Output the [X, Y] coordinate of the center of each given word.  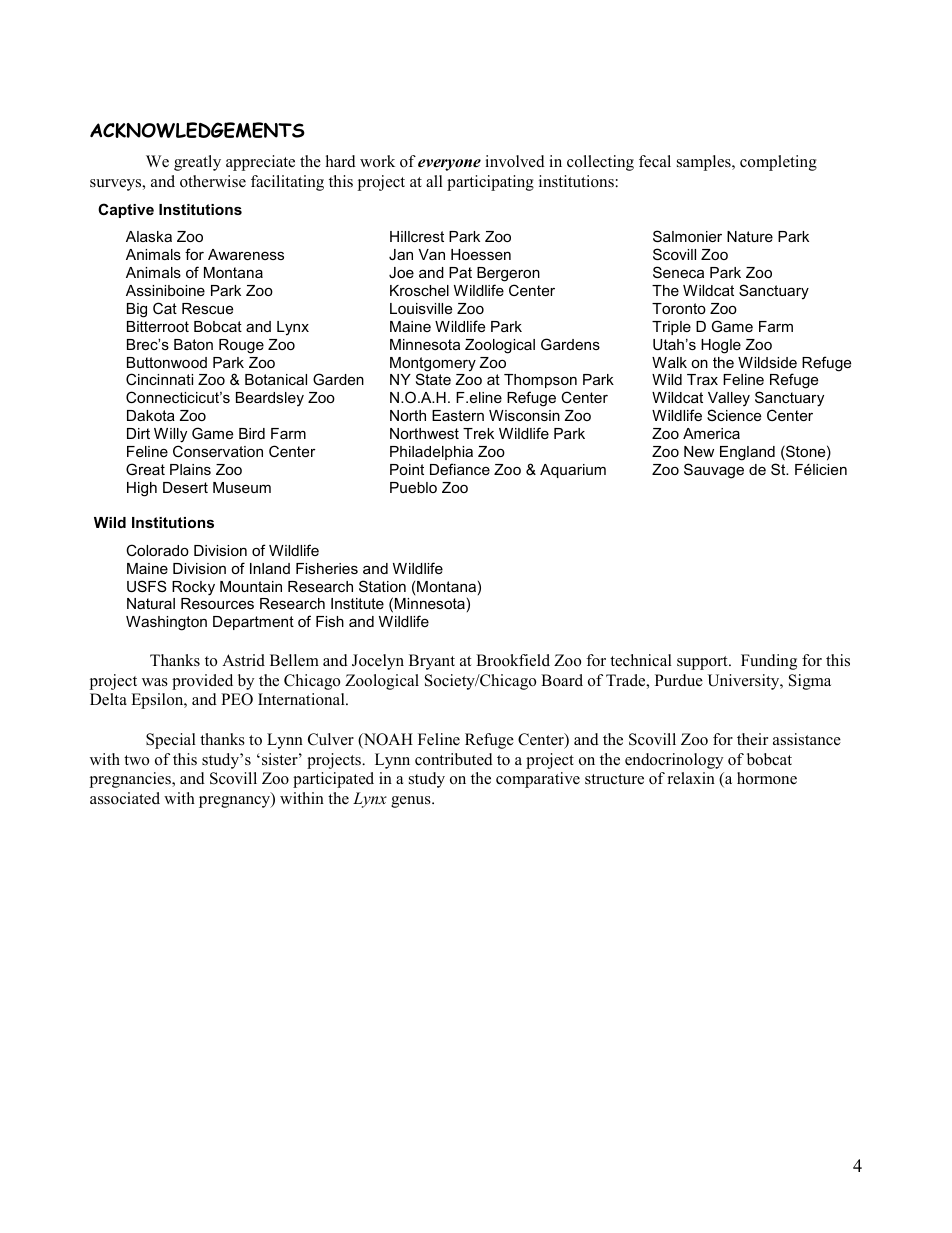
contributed [454, 759]
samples [705, 163]
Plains [190, 469]
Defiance [460, 469]
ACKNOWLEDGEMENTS [197, 130]
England [747, 453]
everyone [449, 165]
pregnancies [131, 780]
